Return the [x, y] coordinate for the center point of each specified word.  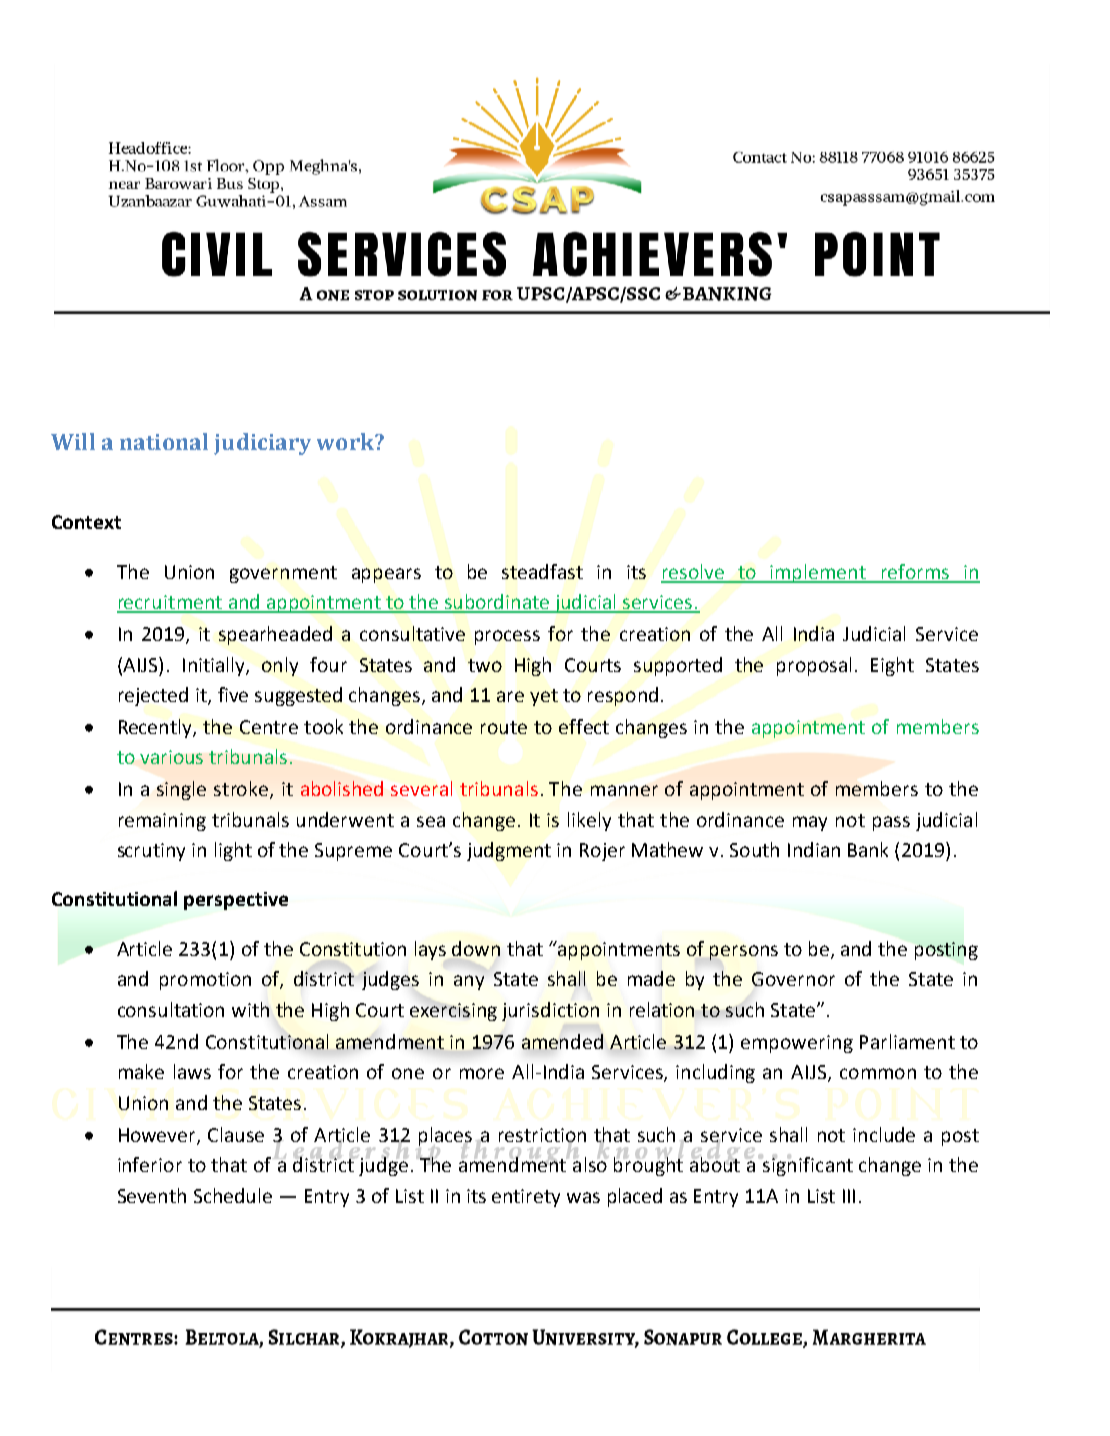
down [476, 948]
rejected [153, 696]
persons [744, 952]
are [510, 696]
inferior [150, 1164]
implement [818, 573]
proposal [814, 666]
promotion [205, 981]
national [164, 441]
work [346, 441]
